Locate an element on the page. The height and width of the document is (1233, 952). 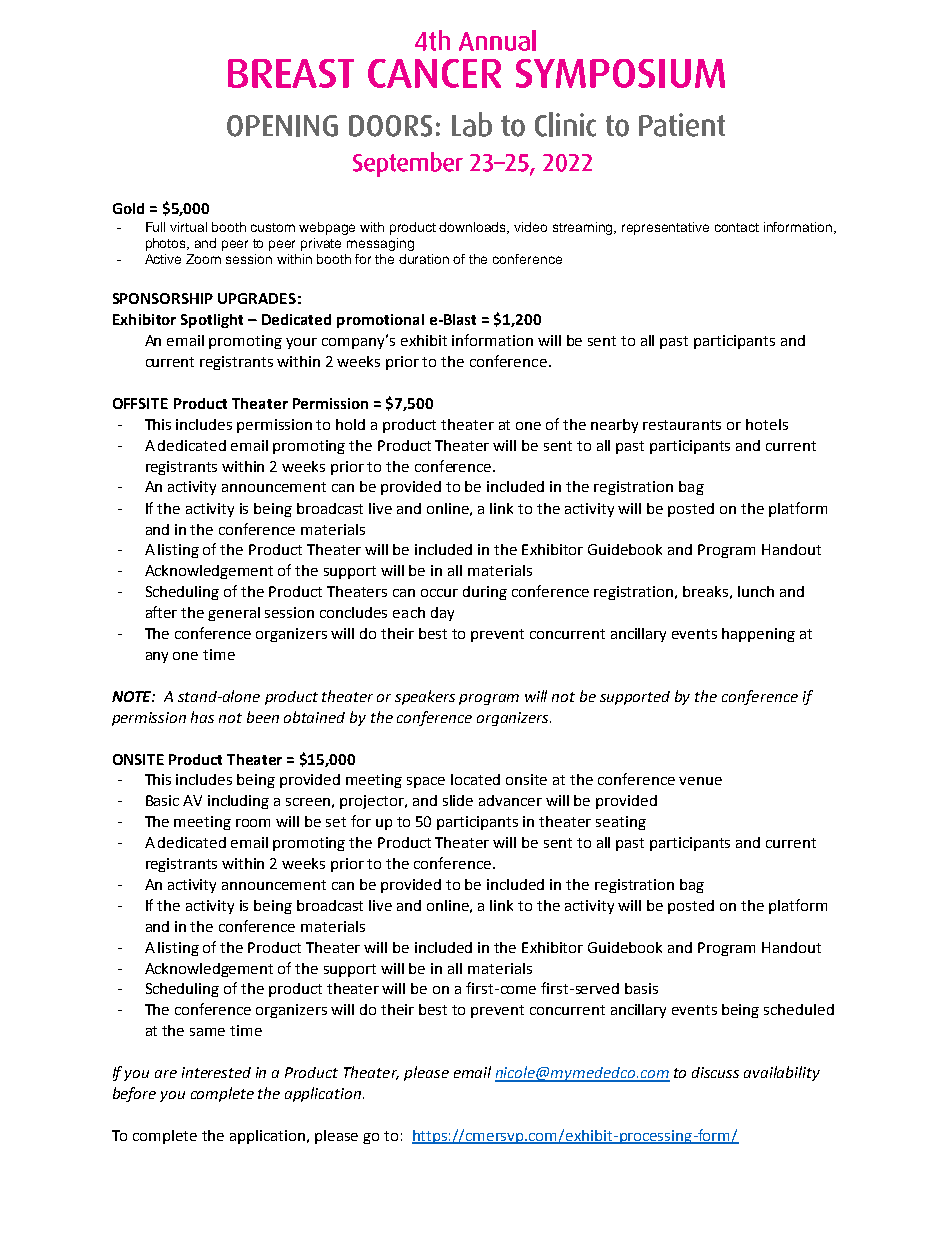
happening is located at coordinates (758, 635).
